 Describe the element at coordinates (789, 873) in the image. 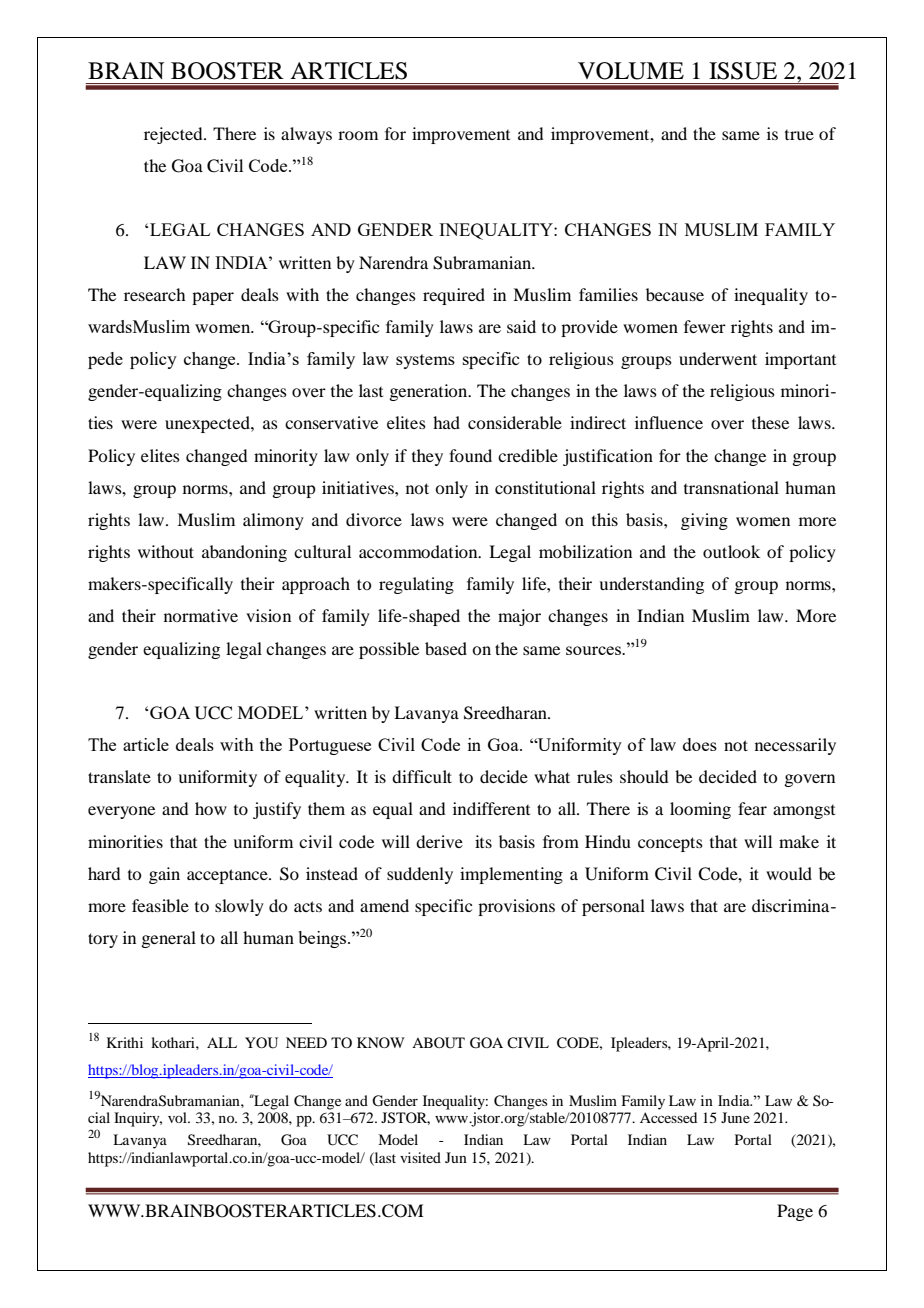

I see `would` at that location.
